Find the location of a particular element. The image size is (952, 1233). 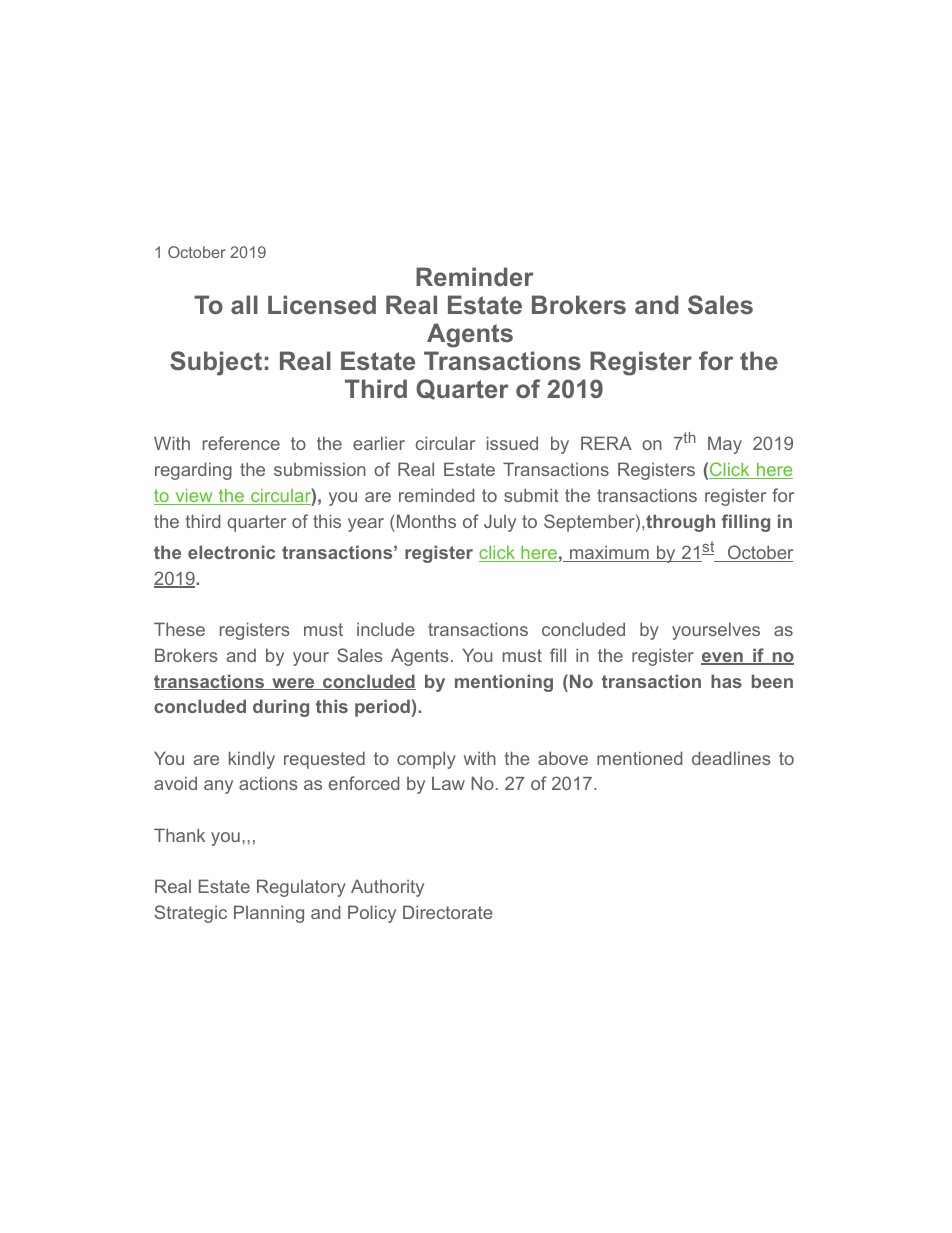

Planning is located at coordinates (269, 914).
